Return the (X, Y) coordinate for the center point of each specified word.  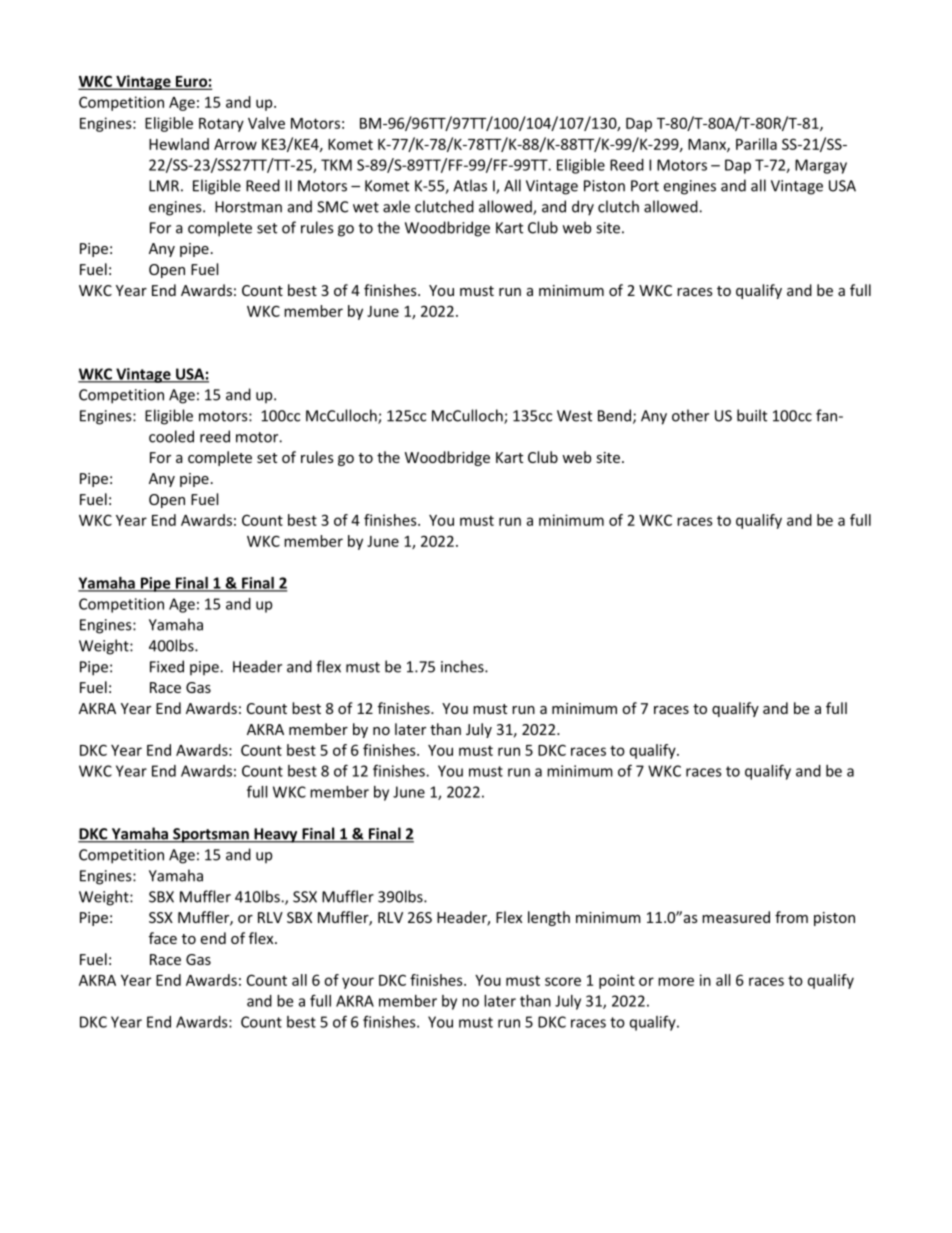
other (690, 415)
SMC (332, 207)
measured (736, 917)
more (676, 981)
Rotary (221, 125)
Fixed (167, 666)
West (574, 416)
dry (583, 208)
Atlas (470, 185)
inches (463, 666)
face (163, 938)
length (549, 918)
